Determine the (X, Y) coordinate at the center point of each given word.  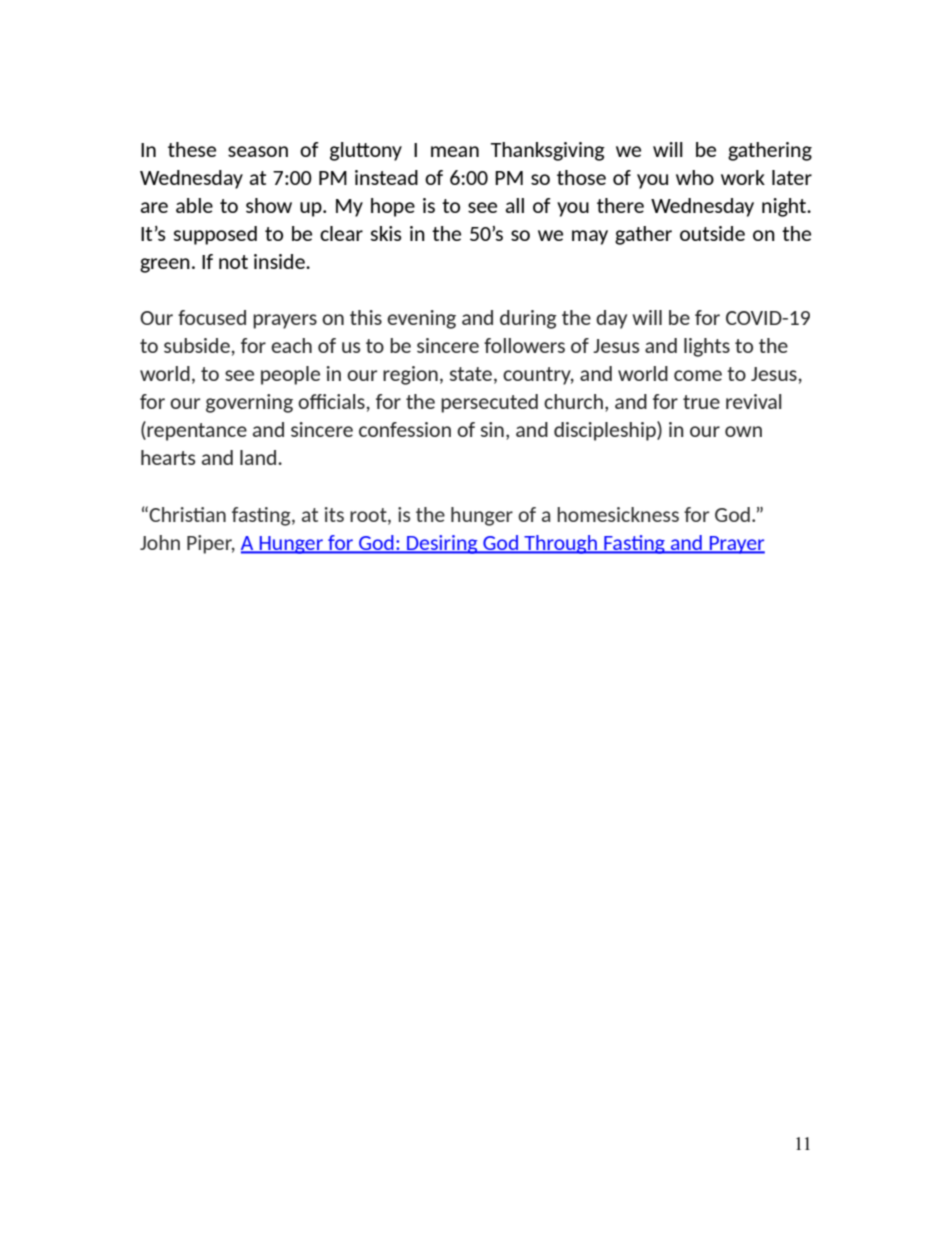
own (743, 431)
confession (405, 429)
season (258, 151)
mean (455, 151)
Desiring (442, 544)
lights (707, 347)
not (233, 262)
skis (386, 233)
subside (197, 345)
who (695, 177)
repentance (197, 432)
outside (712, 233)
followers (524, 345)
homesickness (618, 514)
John (160, 542)
